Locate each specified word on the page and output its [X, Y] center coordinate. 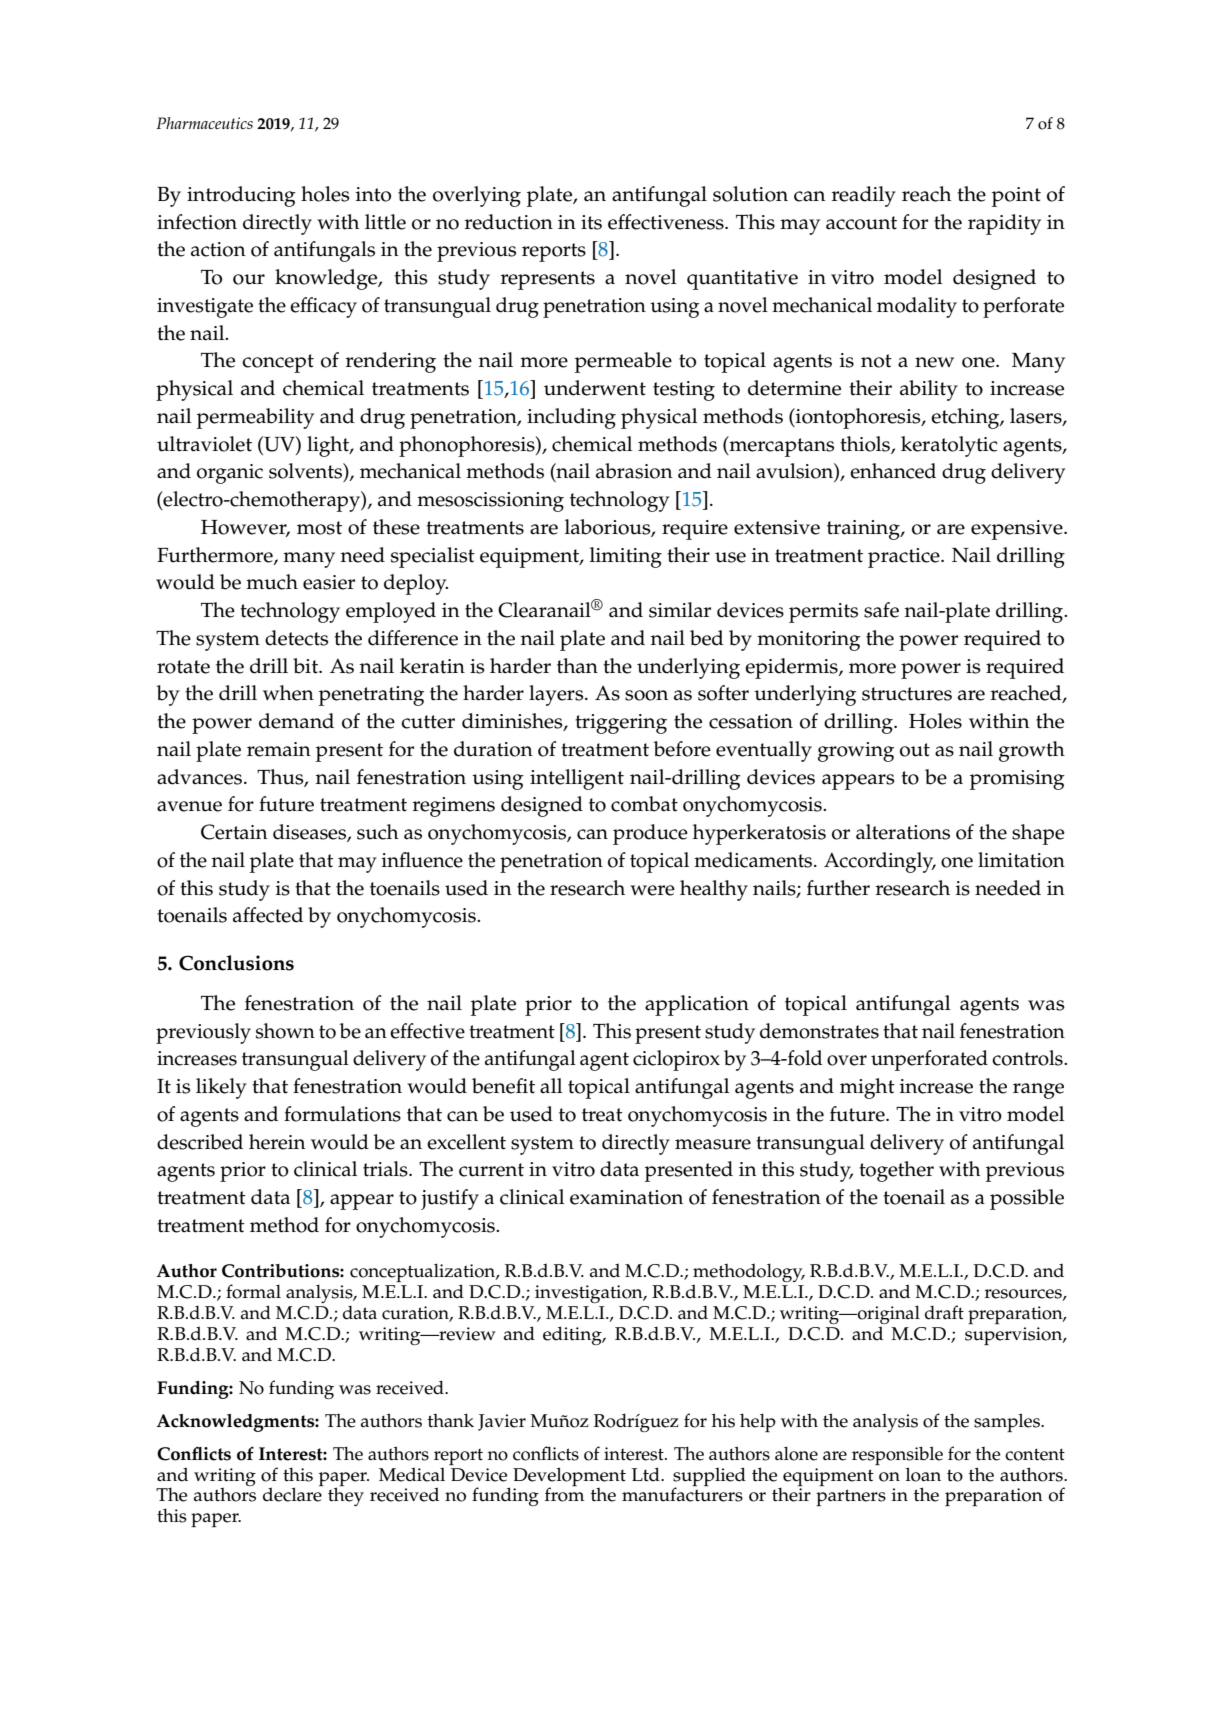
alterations [903, 832]
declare [292, 1494]
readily [864, 196]
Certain [234, 832]
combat [644, 804]
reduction [509, 222]
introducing [241, 196]
